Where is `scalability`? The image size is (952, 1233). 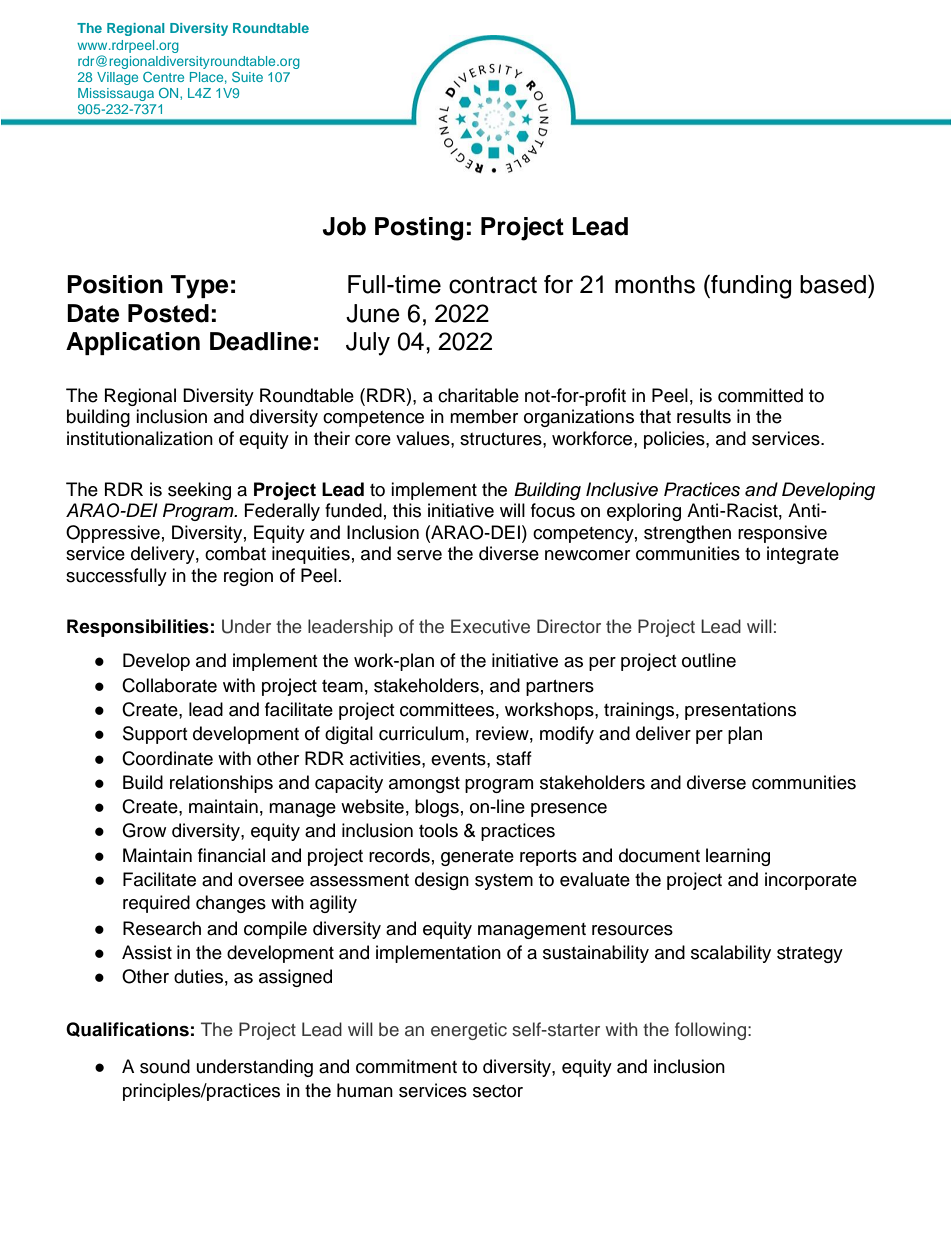 scalability is located at coordinates (731, 954).
